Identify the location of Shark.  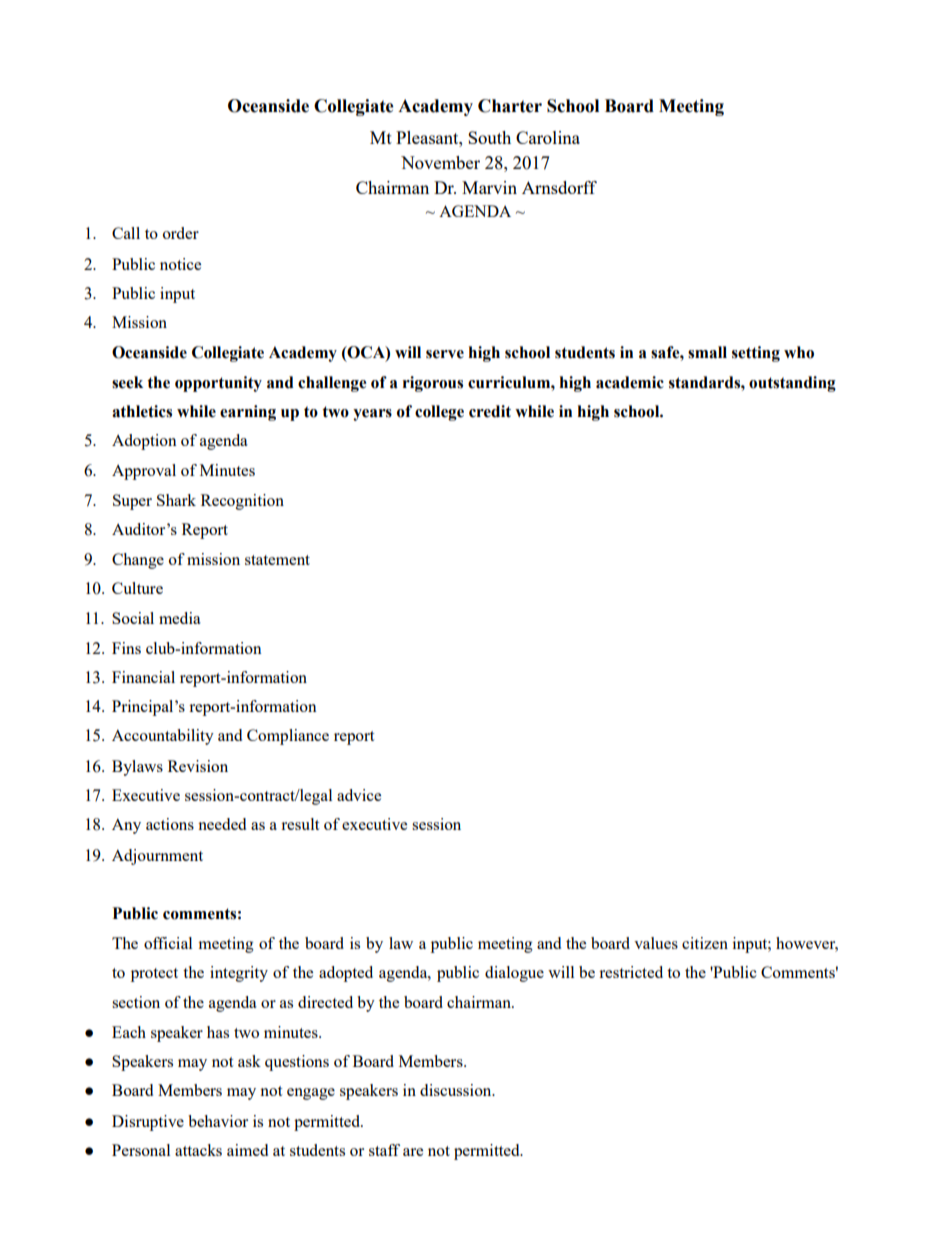
(176, 500).
